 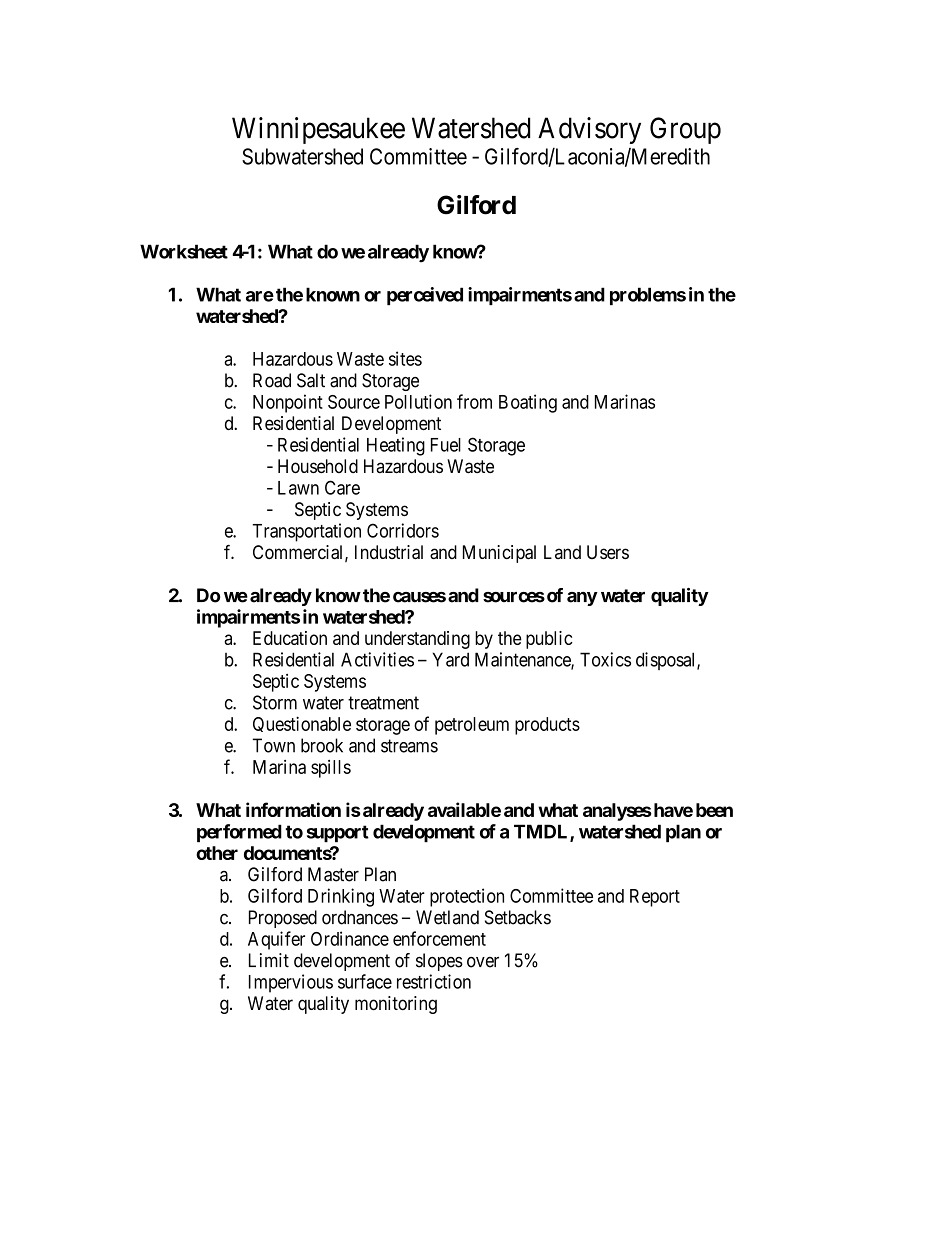 What do you see at coordinates (714, 810) in the screenshot?
I see `been` at bounding box center [714, 810].
